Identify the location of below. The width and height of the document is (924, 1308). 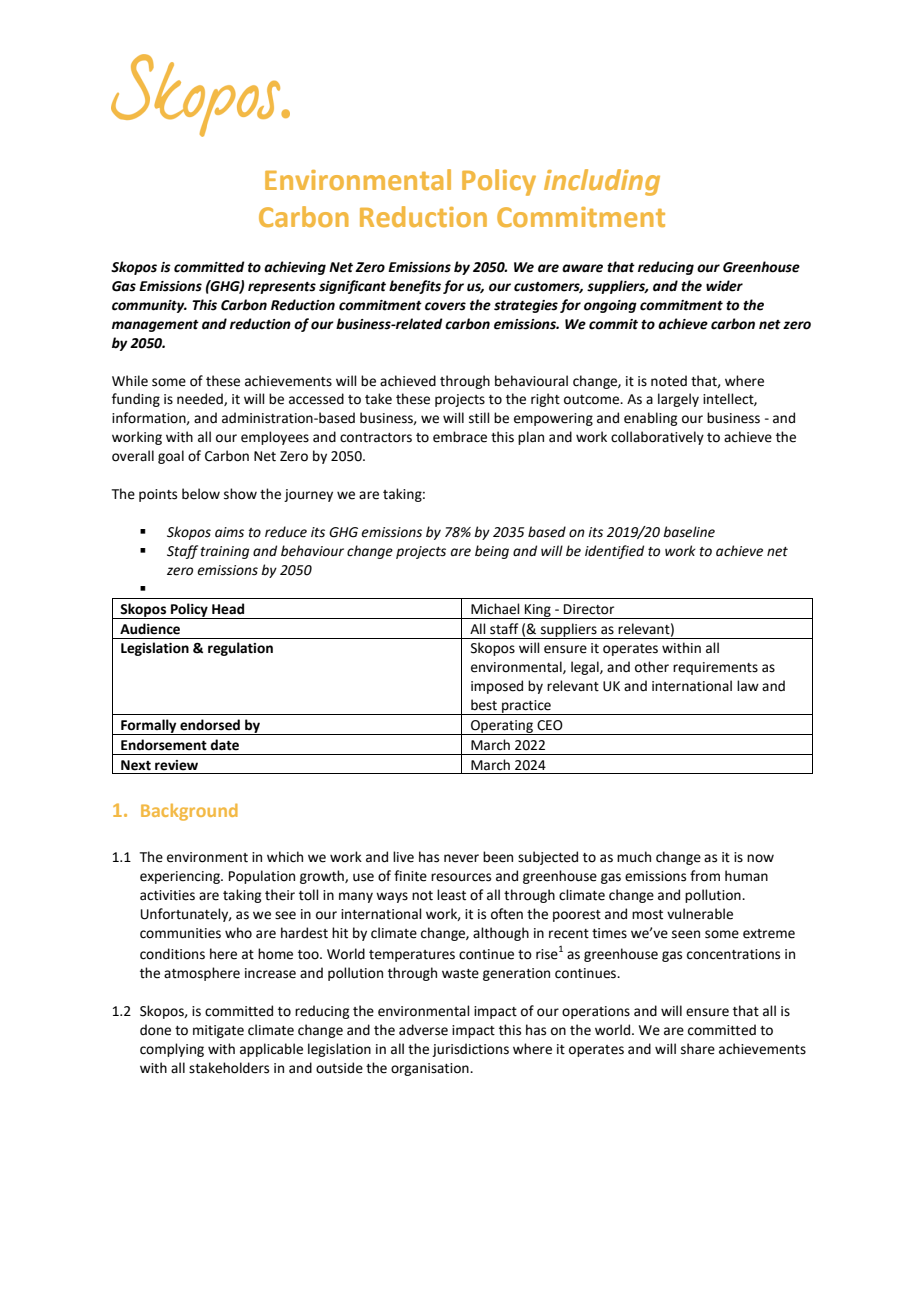
(201, 494).
